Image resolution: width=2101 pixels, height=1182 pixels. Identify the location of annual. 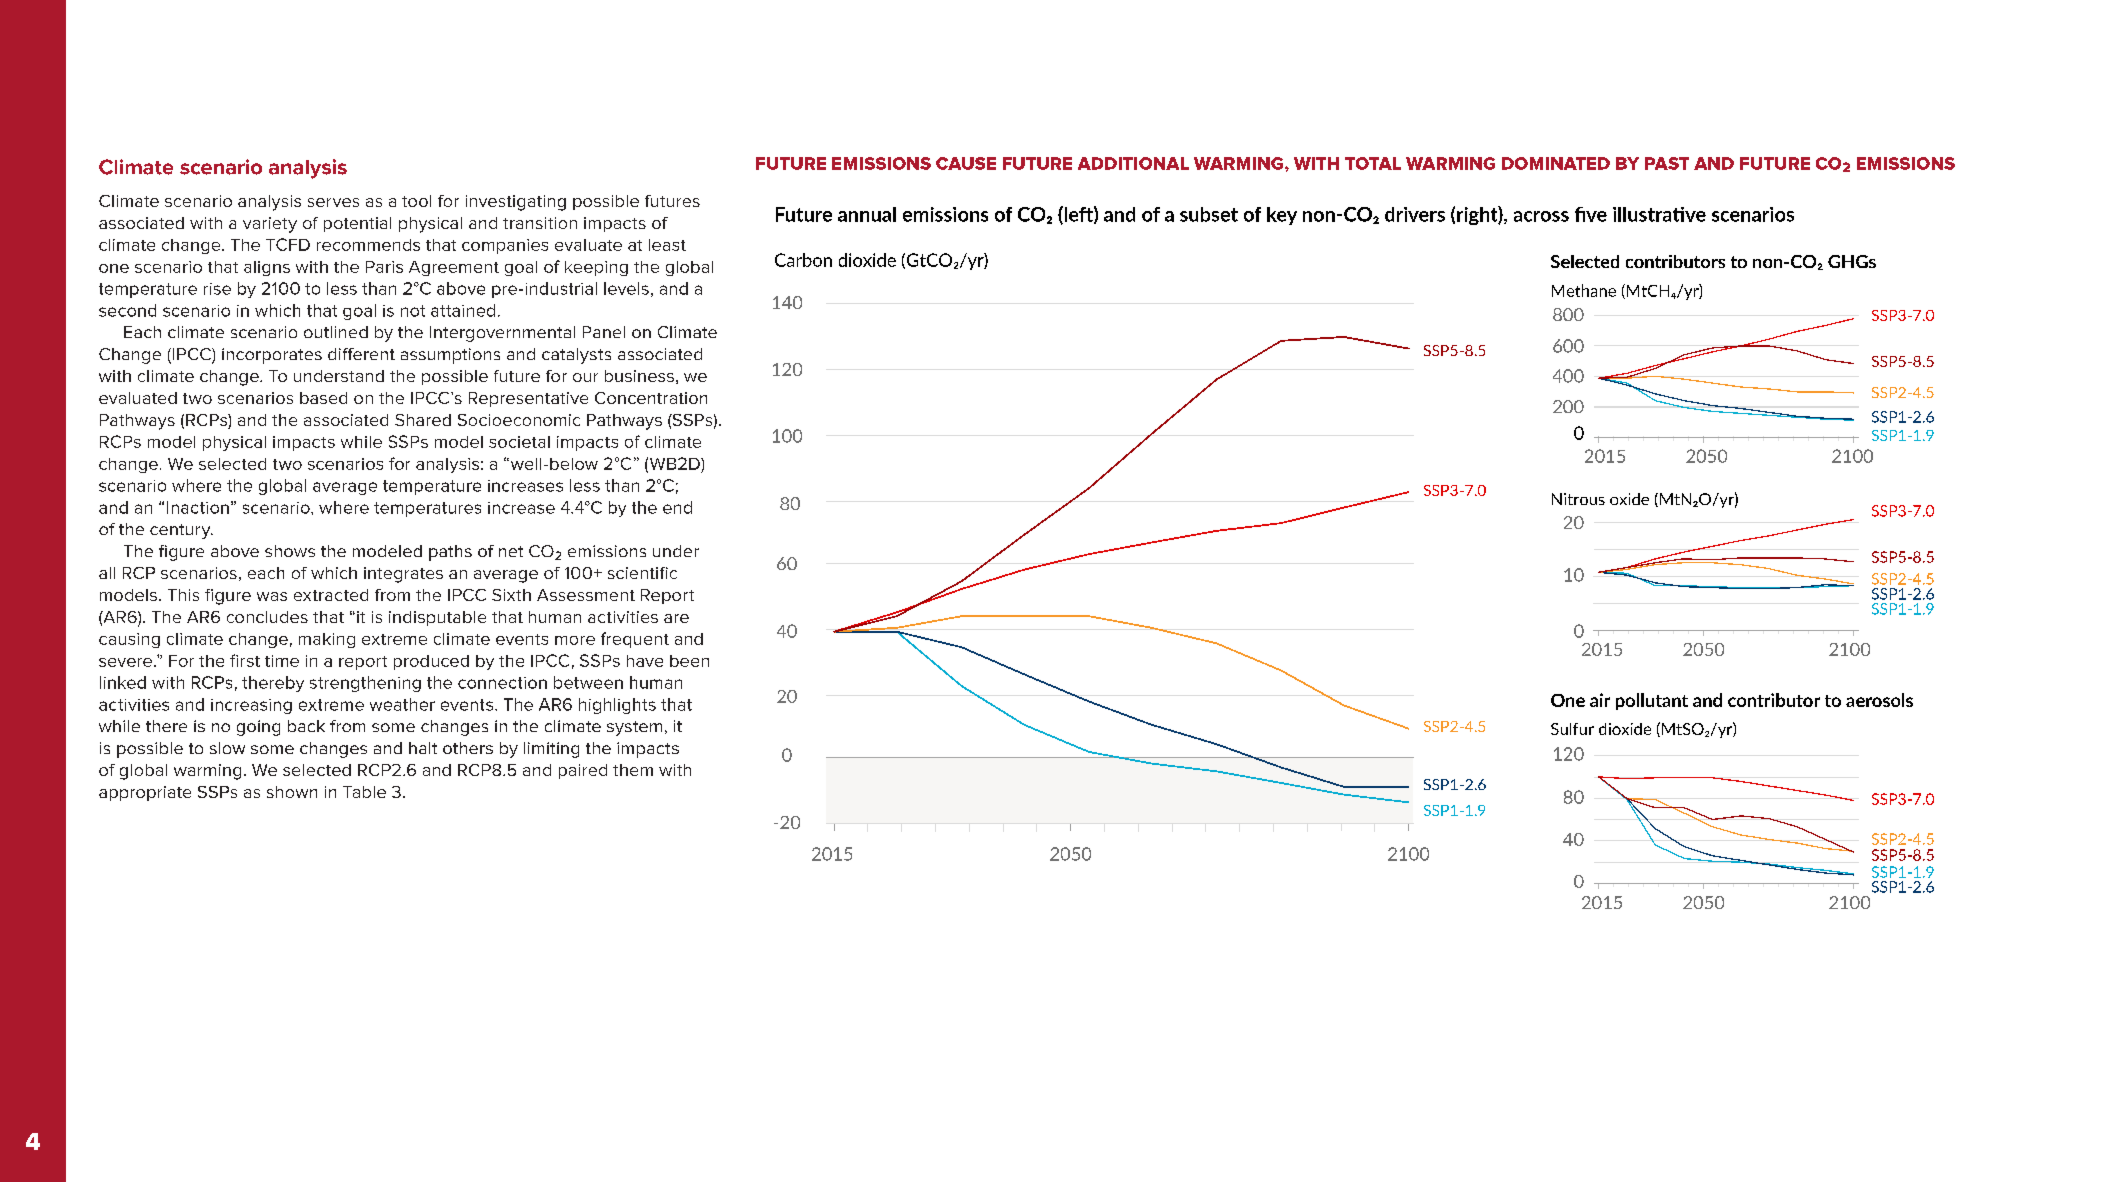
(867, 214).
